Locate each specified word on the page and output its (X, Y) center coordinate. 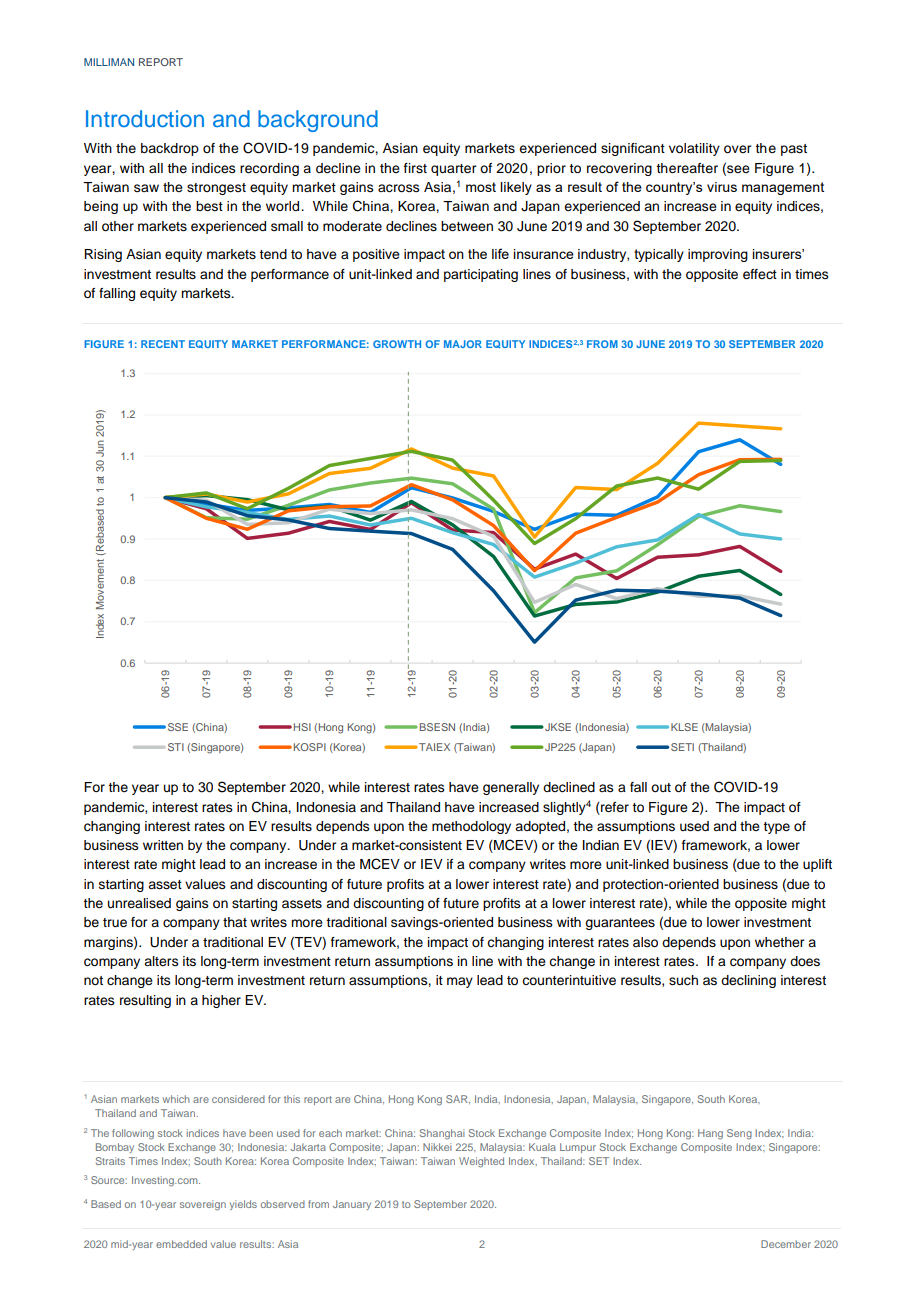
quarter (453, 170)
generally (511, 788)
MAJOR (463, 344)
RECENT (163, 344)
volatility (694, 149)
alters (161, 961)
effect (760, 274)
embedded (181, 1244)
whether (779, 942)
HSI (302, 727)
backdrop (170, 149)
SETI (682, 747)
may (460, 982)
